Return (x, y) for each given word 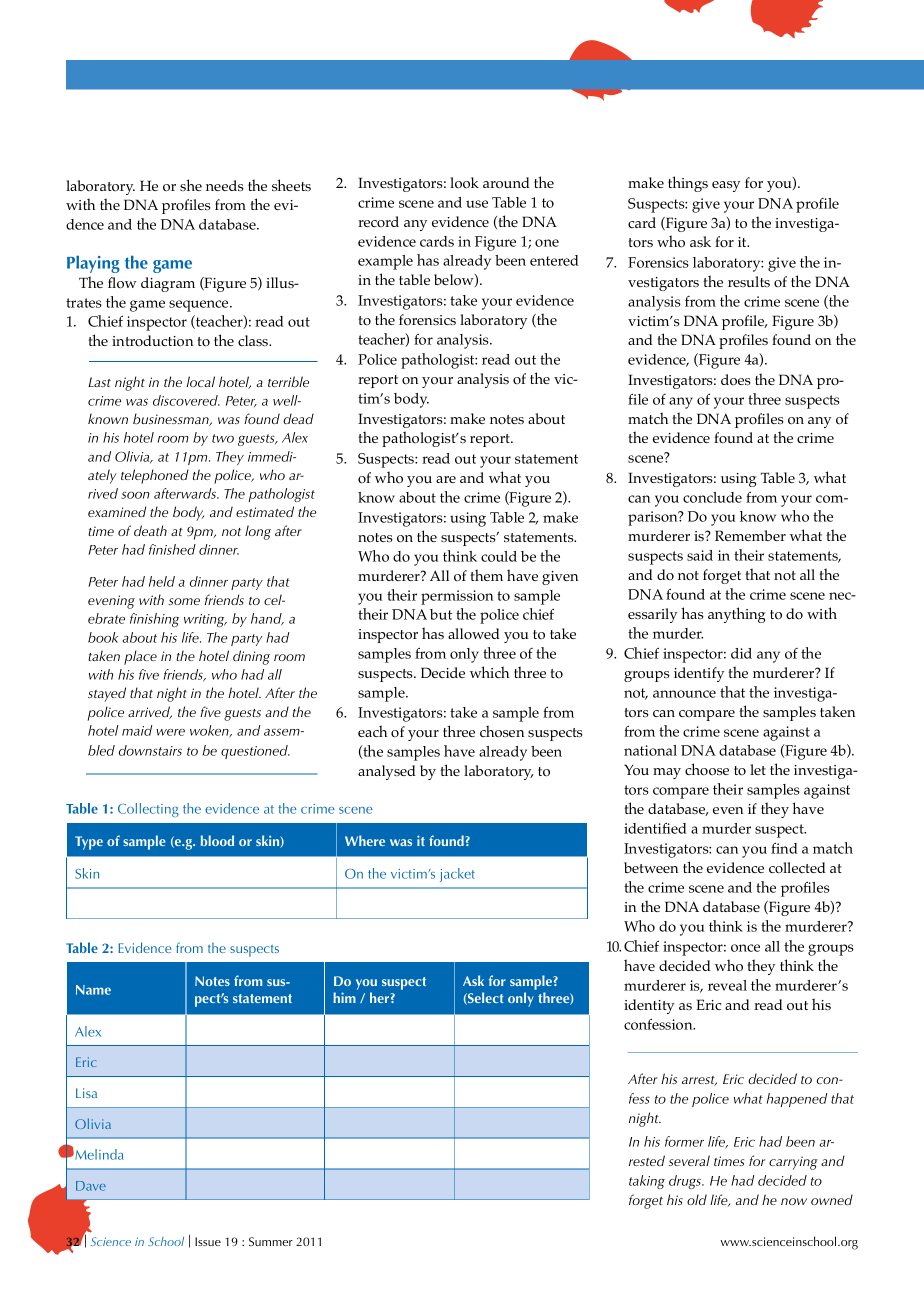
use (477, 204)
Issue (208, 1241)
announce (684, 694)
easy (726, 186)
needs (225, 185)
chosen (502, 731)
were (170, 732)
